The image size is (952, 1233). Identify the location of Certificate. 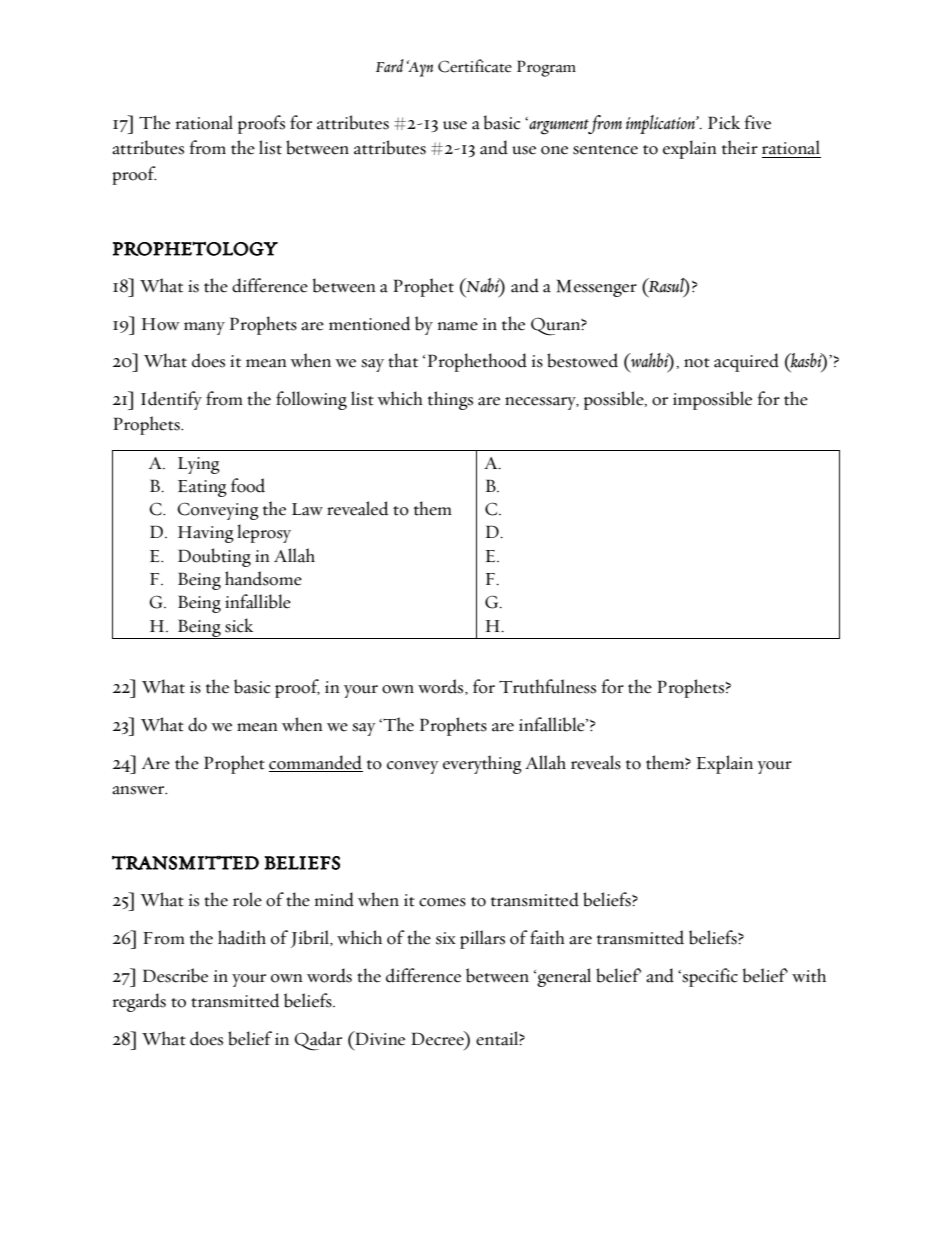
(475, 66).
